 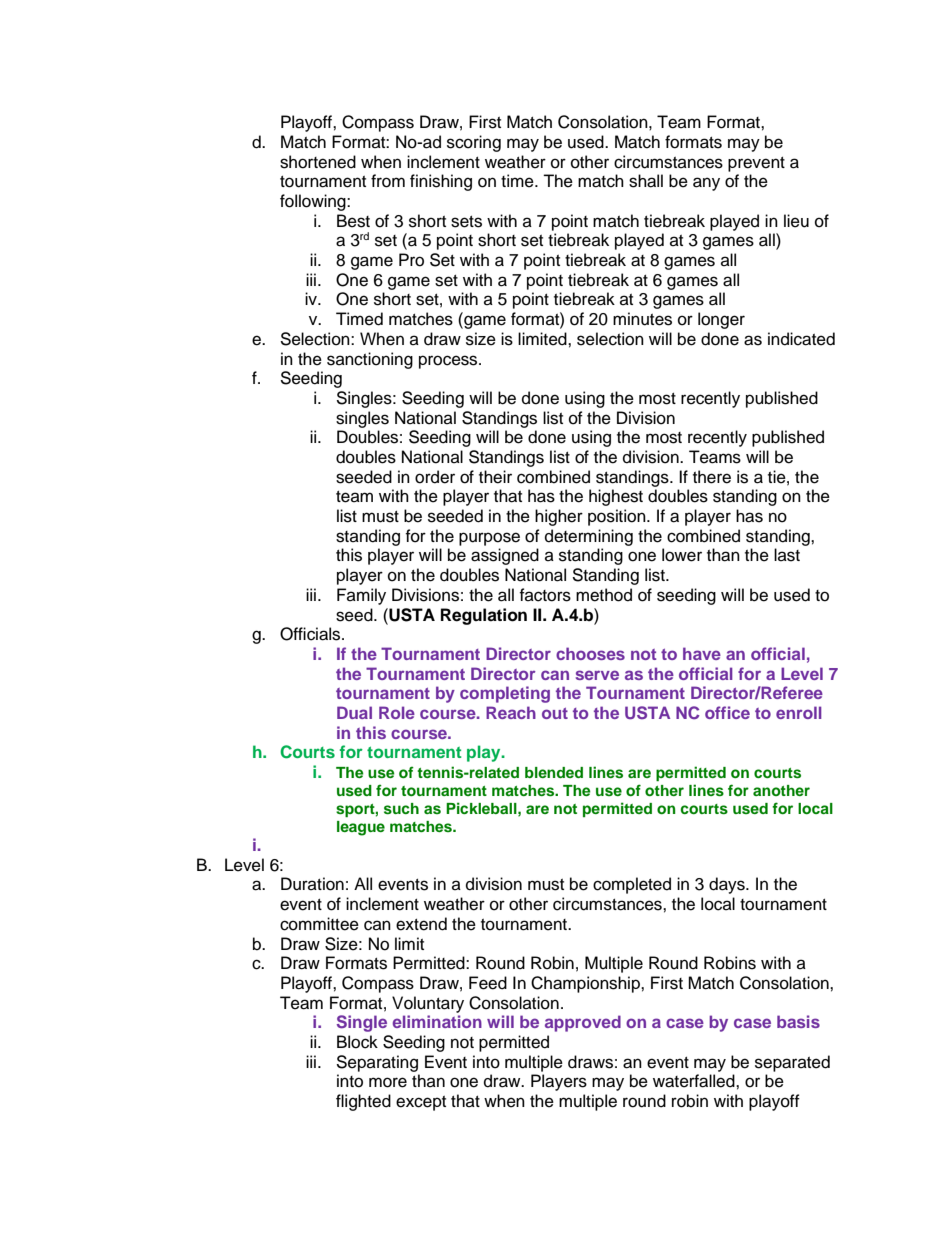 I want to click on from, so click(x=388, y=181).
